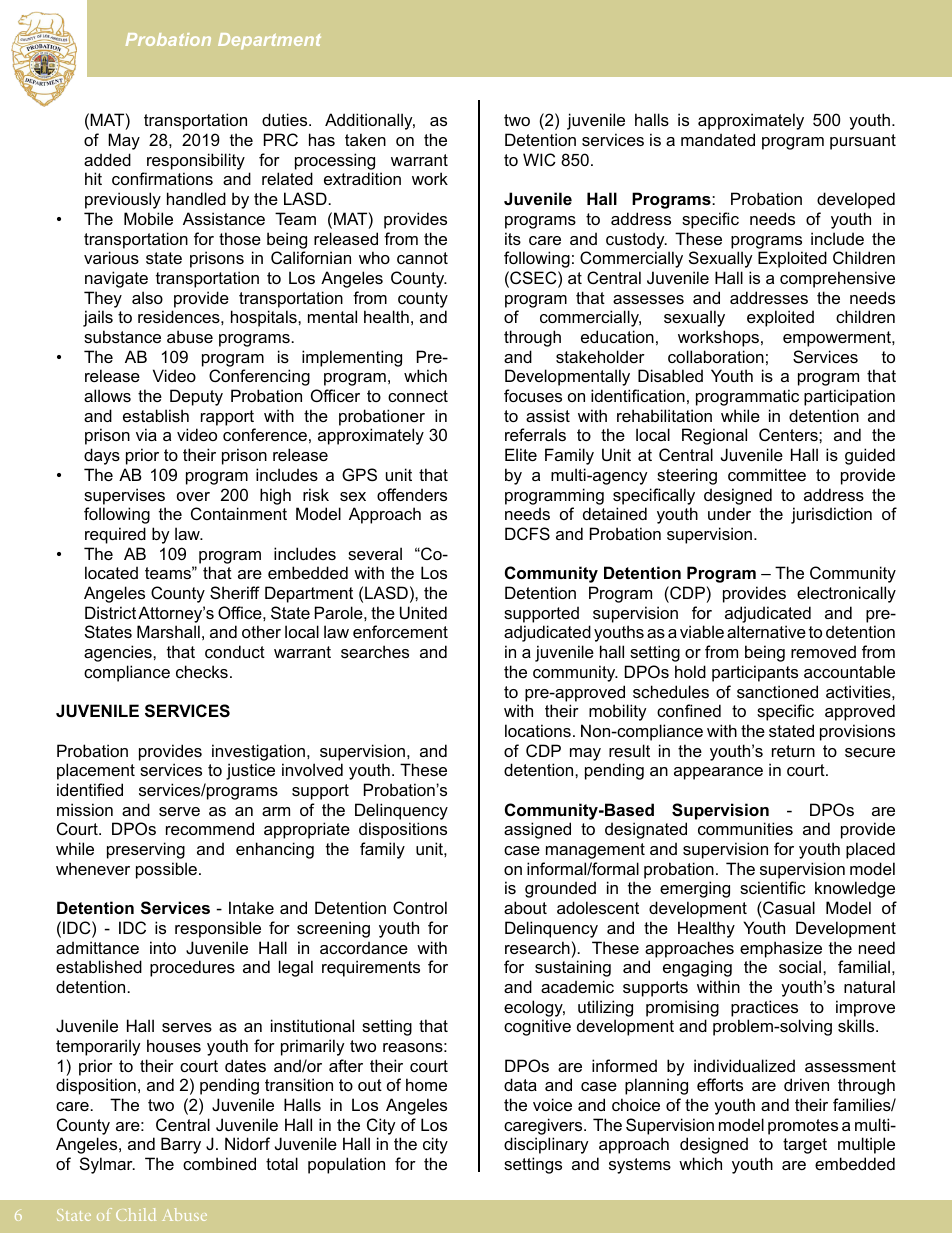  I want to click on offenders, so click(412, 494).
